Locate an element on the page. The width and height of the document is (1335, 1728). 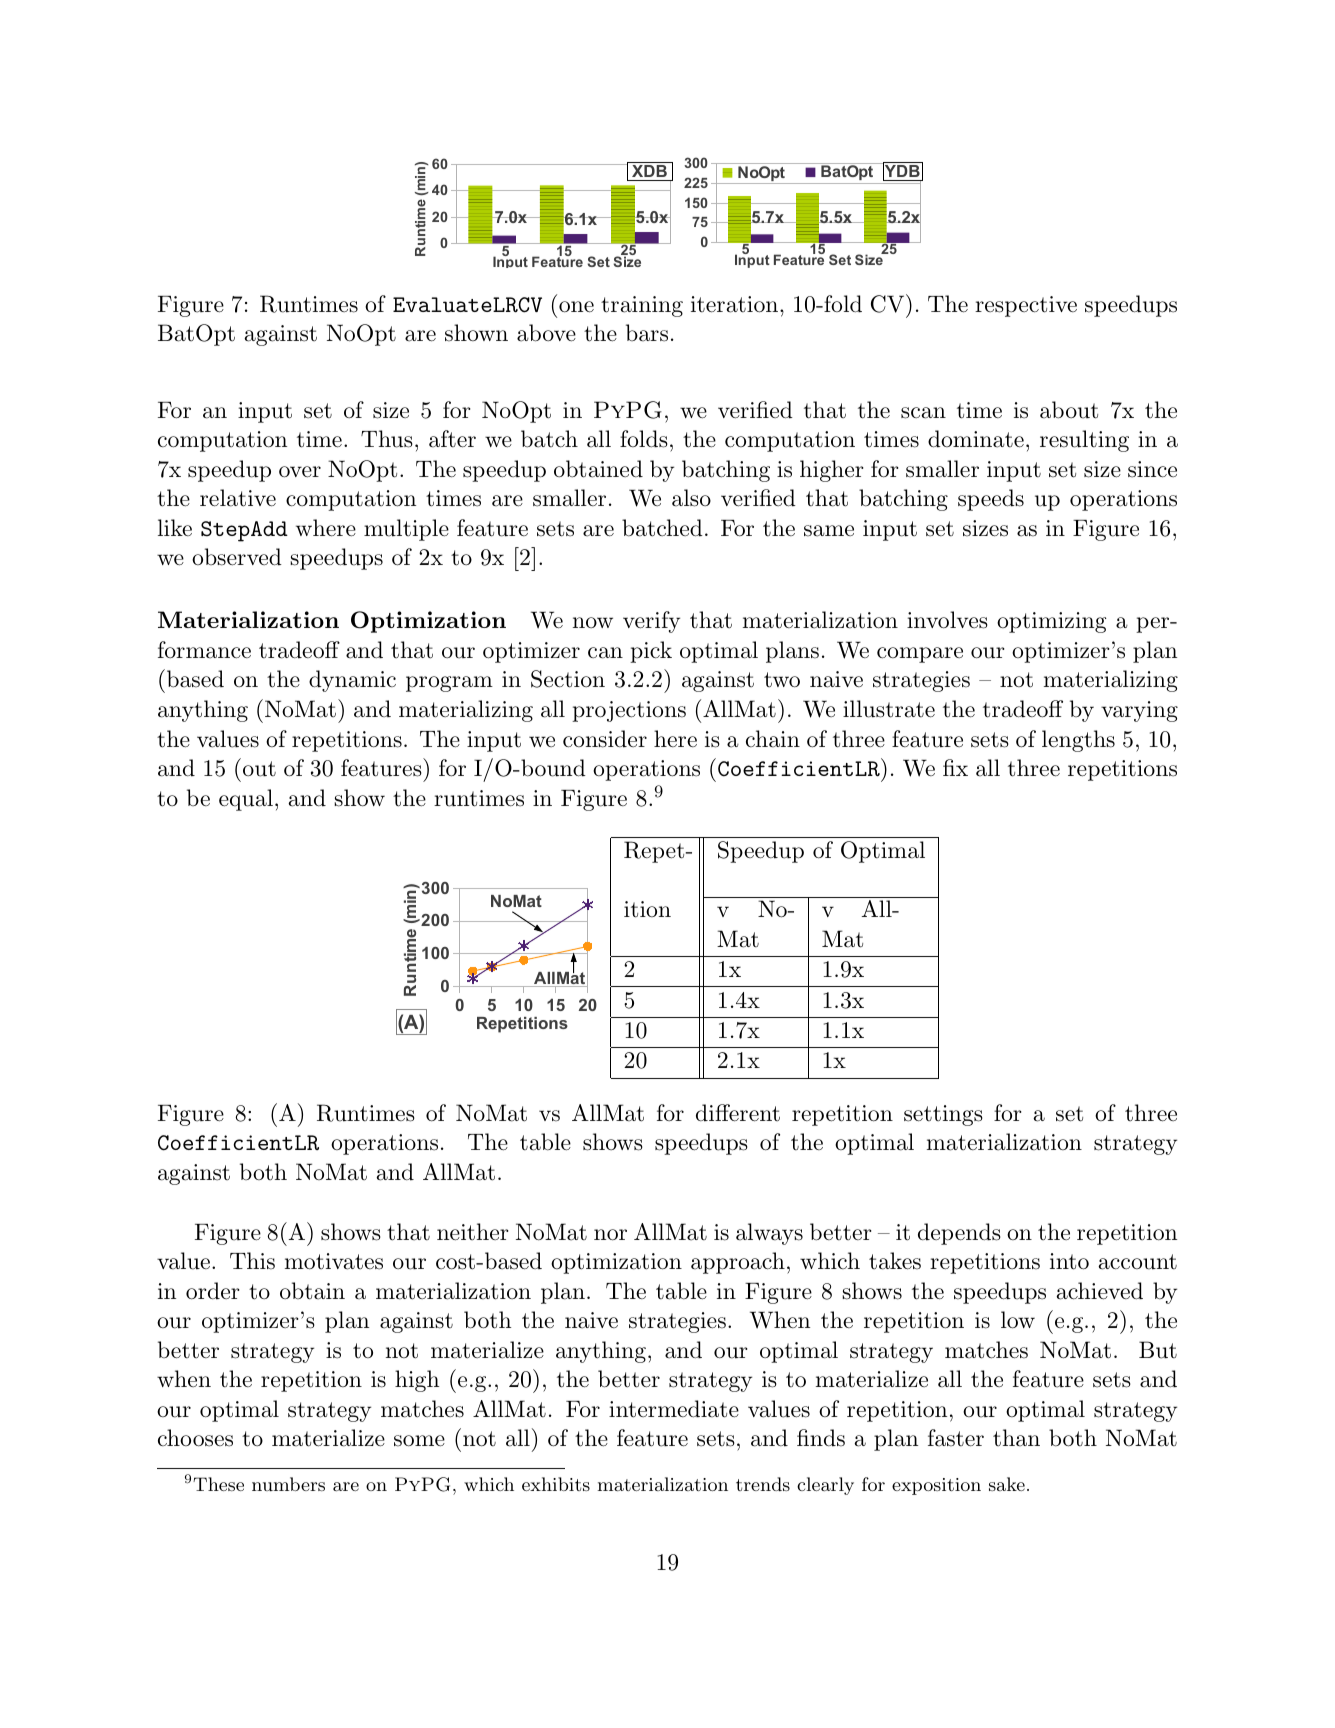
Thus is located at coordinates (387, 439).
